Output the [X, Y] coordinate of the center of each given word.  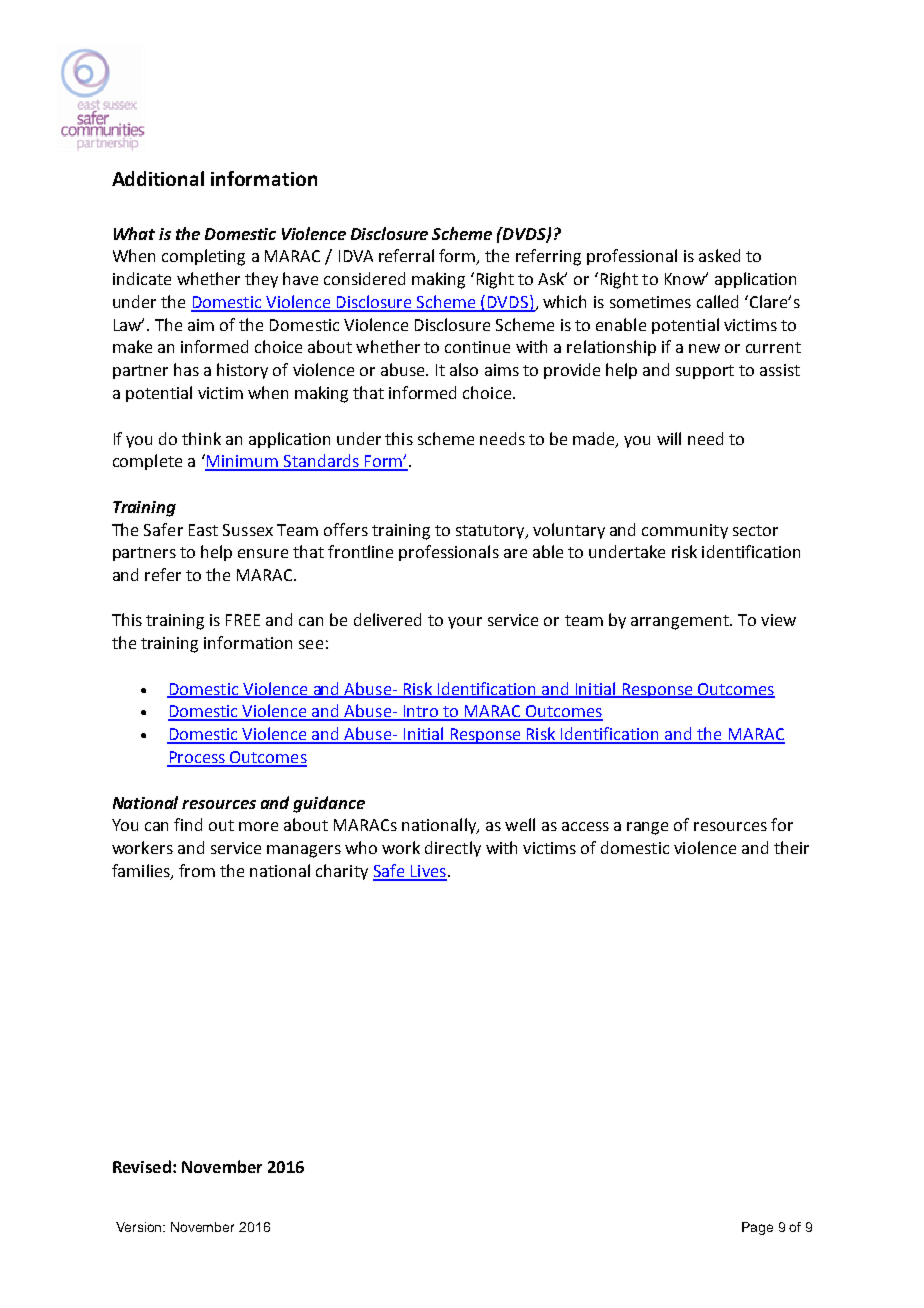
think [201, 438]
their [791, 847]
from [197, 870]
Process [197, 758]
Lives [428, 872]
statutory [491, 532]
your [465, 623]
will [669, 438]
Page [757, 1228]
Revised [142, 1166]
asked [719, 255]
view [778, 620]
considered [364, 278]
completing [203, 257]
